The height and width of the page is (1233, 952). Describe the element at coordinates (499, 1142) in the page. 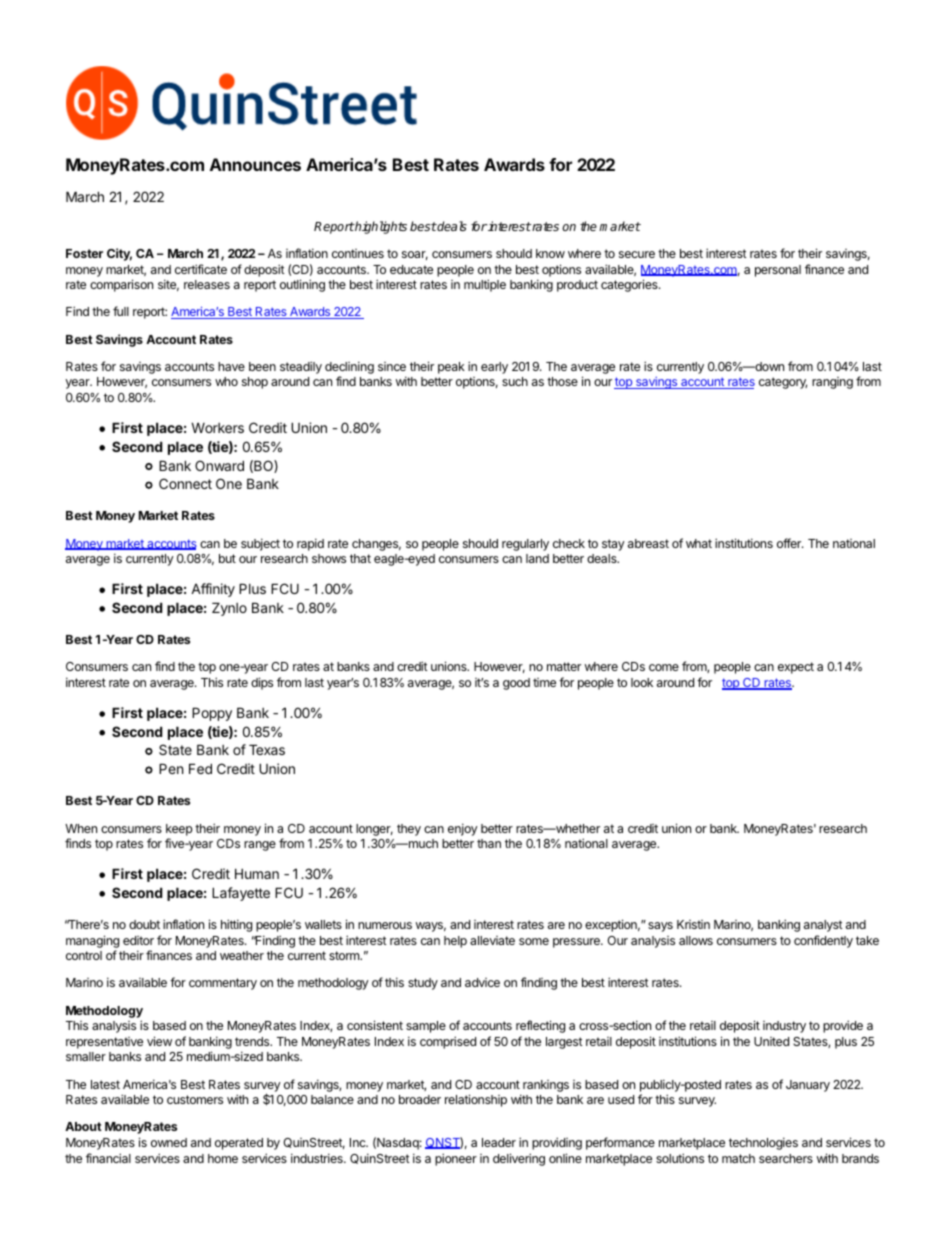

I see `leader` at that location.
